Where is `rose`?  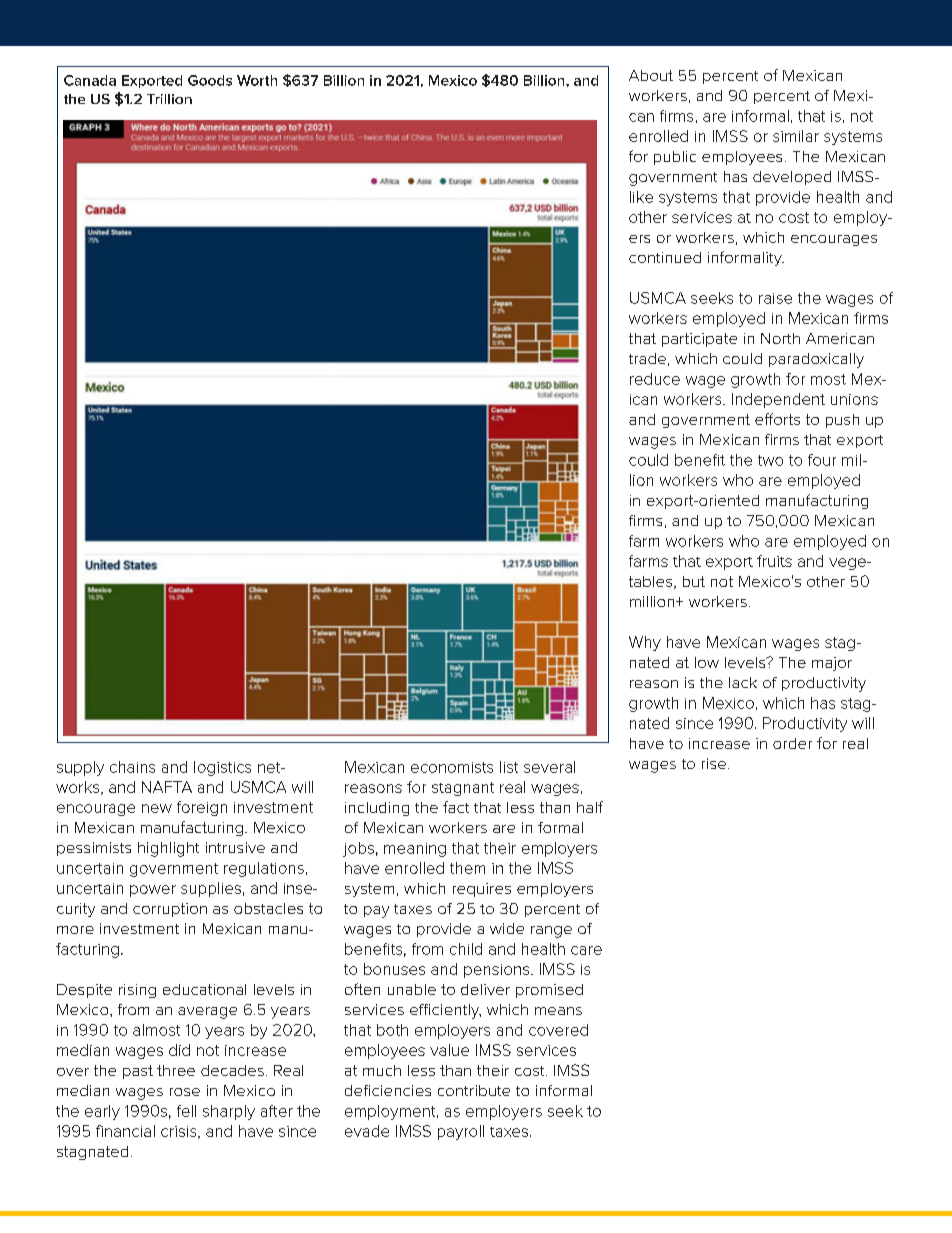 rose is located at coordinates (185, 1092).
